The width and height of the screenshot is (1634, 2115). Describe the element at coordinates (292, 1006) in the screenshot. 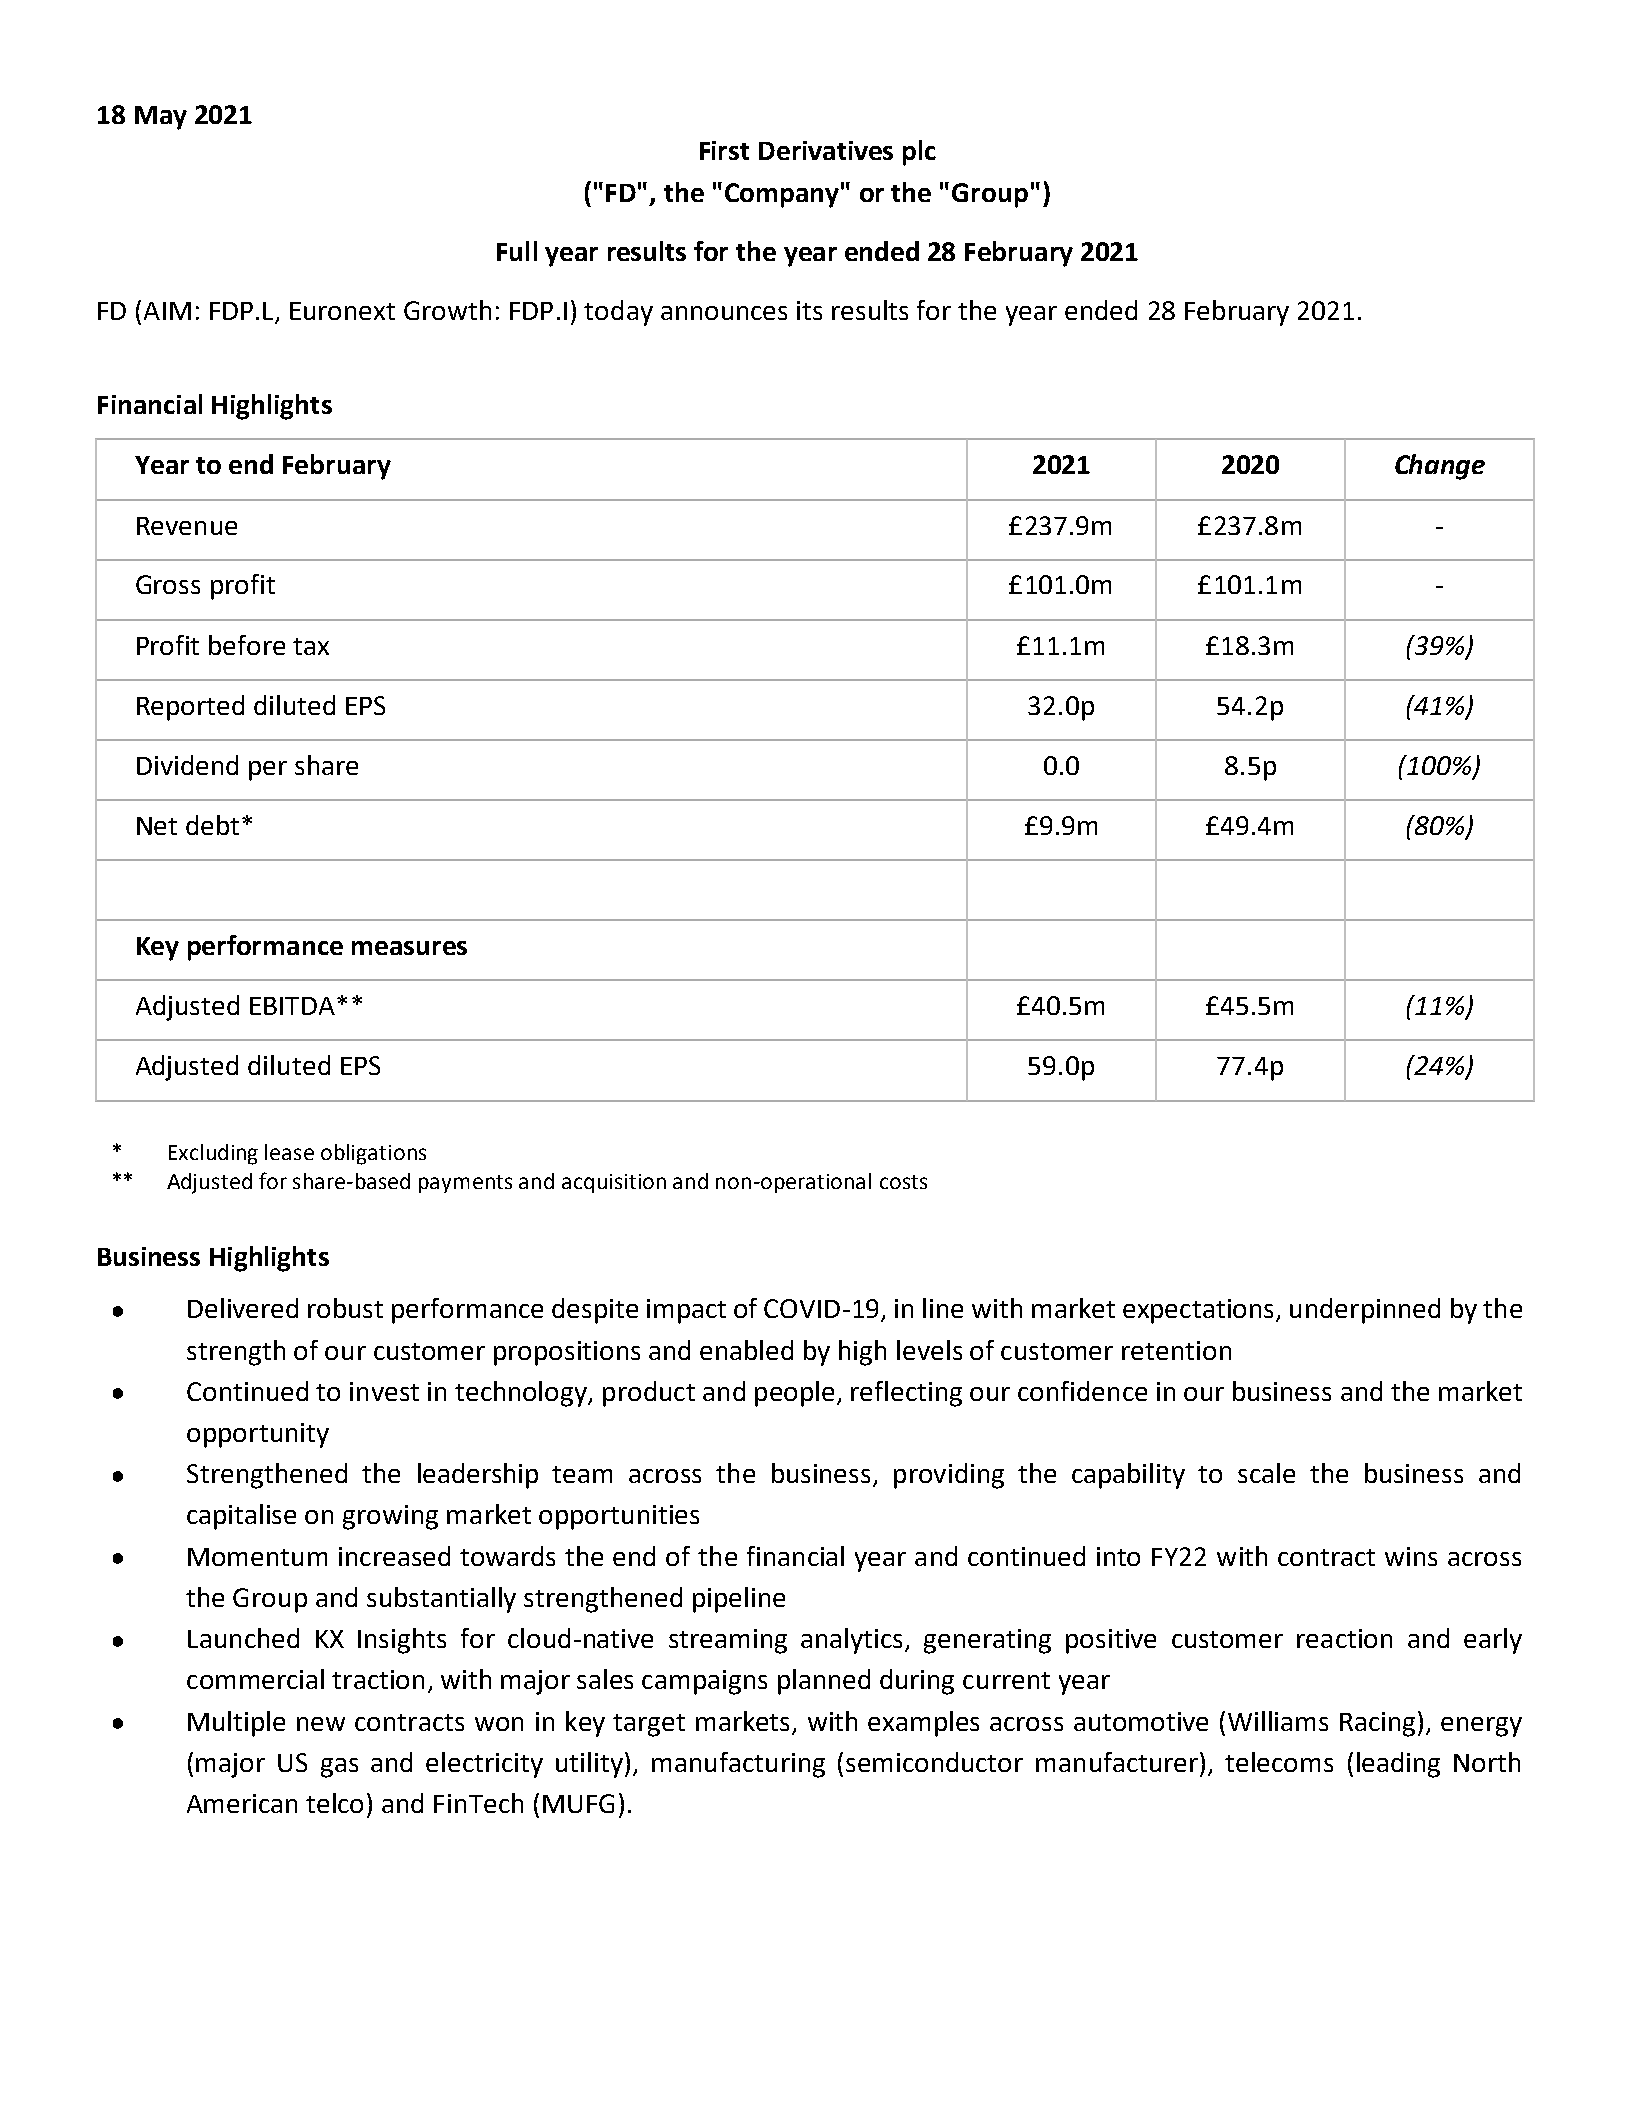

I see `EBITDA` at that location.
